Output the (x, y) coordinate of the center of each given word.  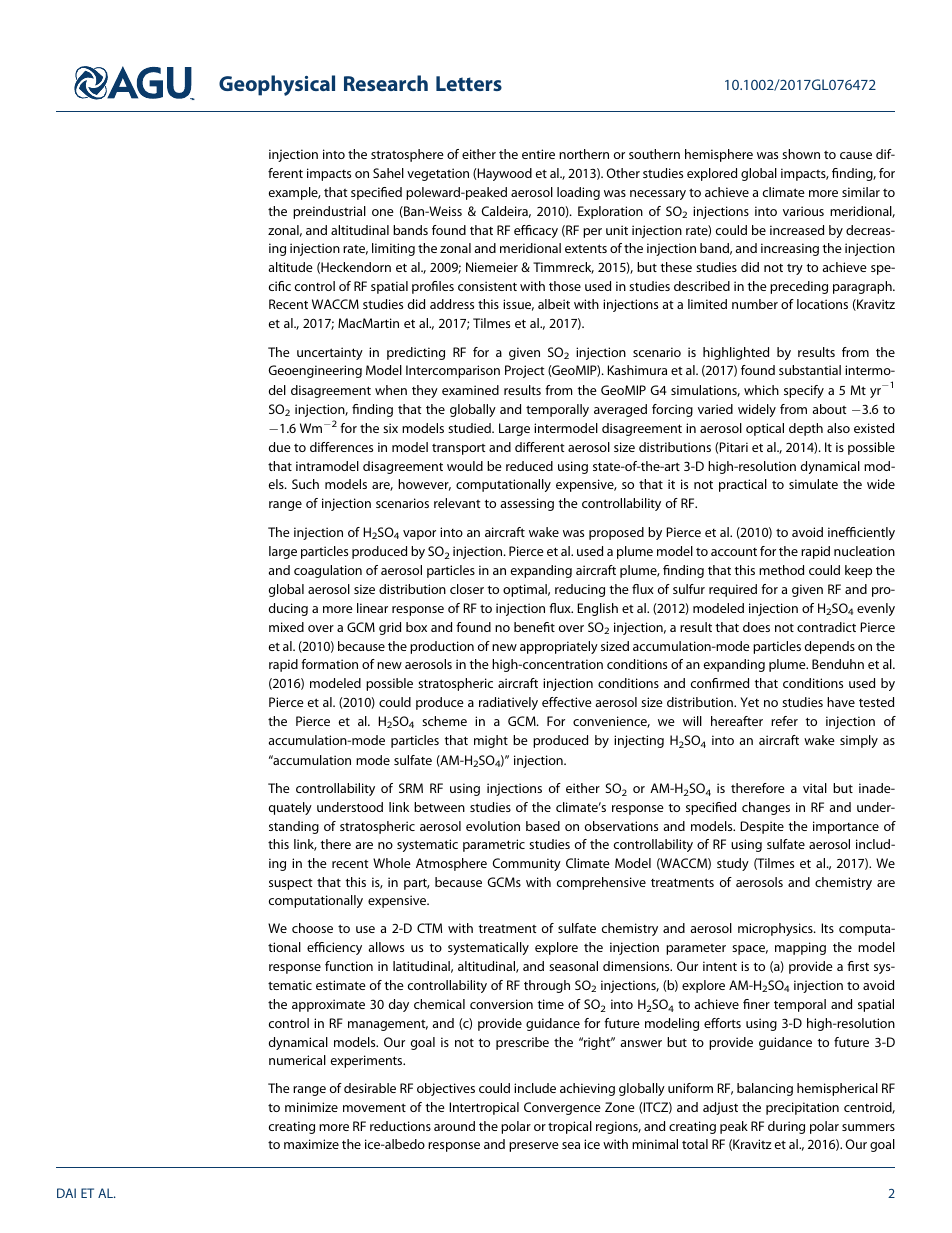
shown (801, 154)
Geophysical (277, 85)
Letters (469, 83)
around (454, 1126)
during (786, 1127)
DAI (66, 1193)
